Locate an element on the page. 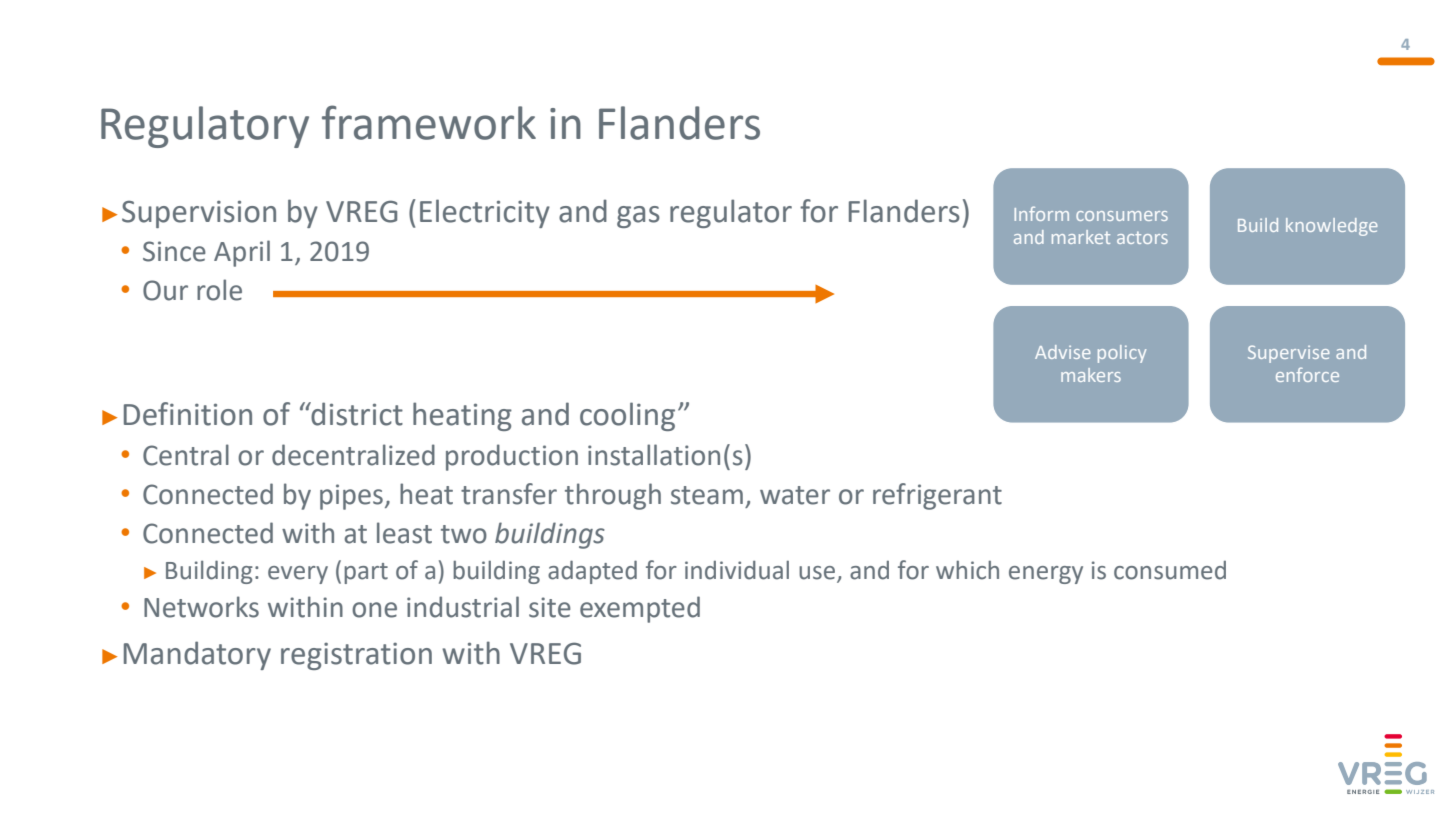  framework is located at coordinates (429, 122).
